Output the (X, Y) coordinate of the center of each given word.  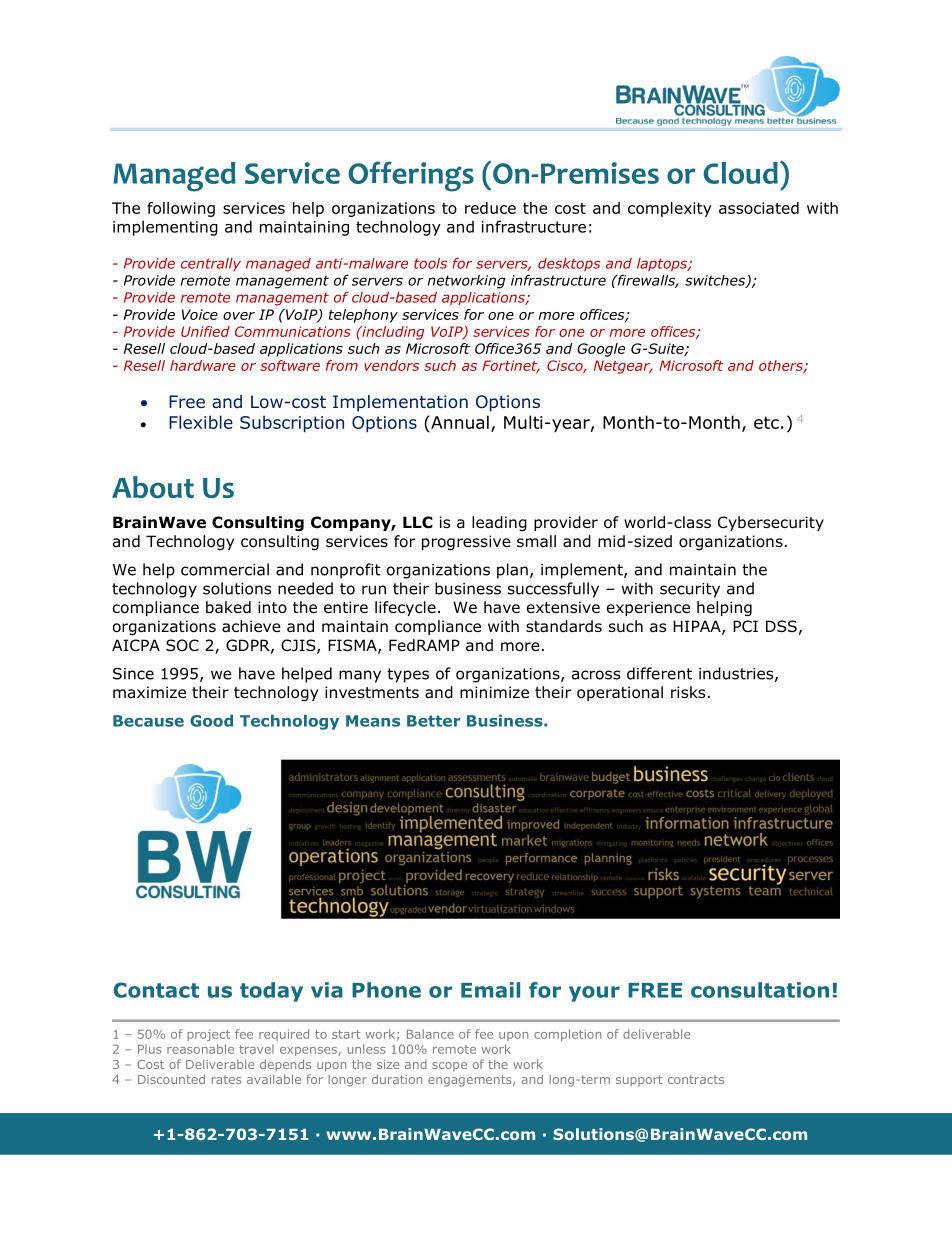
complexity (670, 209)
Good (211, 721)
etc (766, 422)
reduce (490, 208)
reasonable (200, 1049)
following (181, 209)
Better (433, 721)
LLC (418, 522)
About (153, 487)
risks (688, 692)
